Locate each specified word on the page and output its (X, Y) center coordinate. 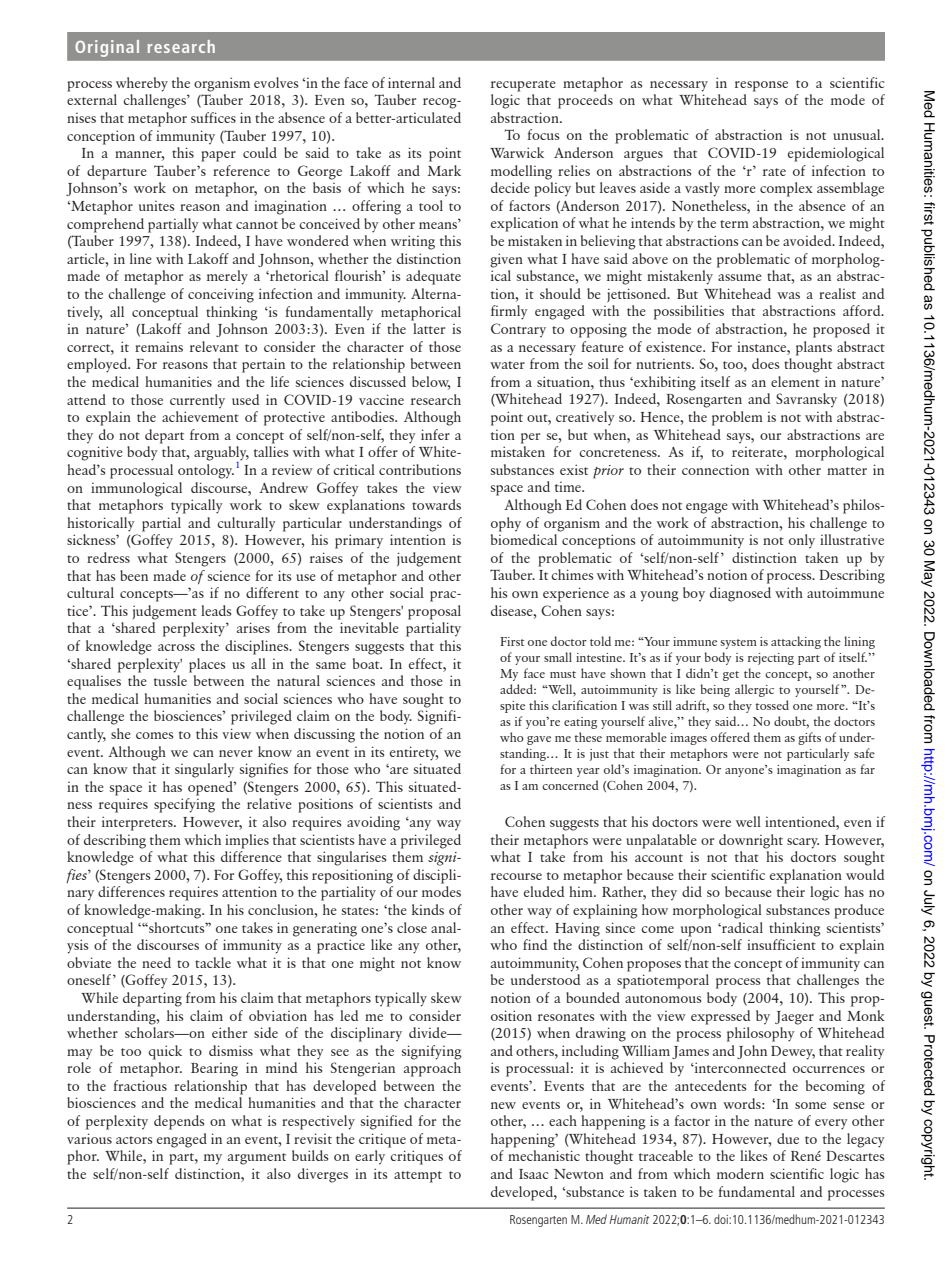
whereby (142, 84)
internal (411, 82)
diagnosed (740, 594)
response (761, 86)
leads (216, 610)
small (558, 657)
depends (179, 1122)
